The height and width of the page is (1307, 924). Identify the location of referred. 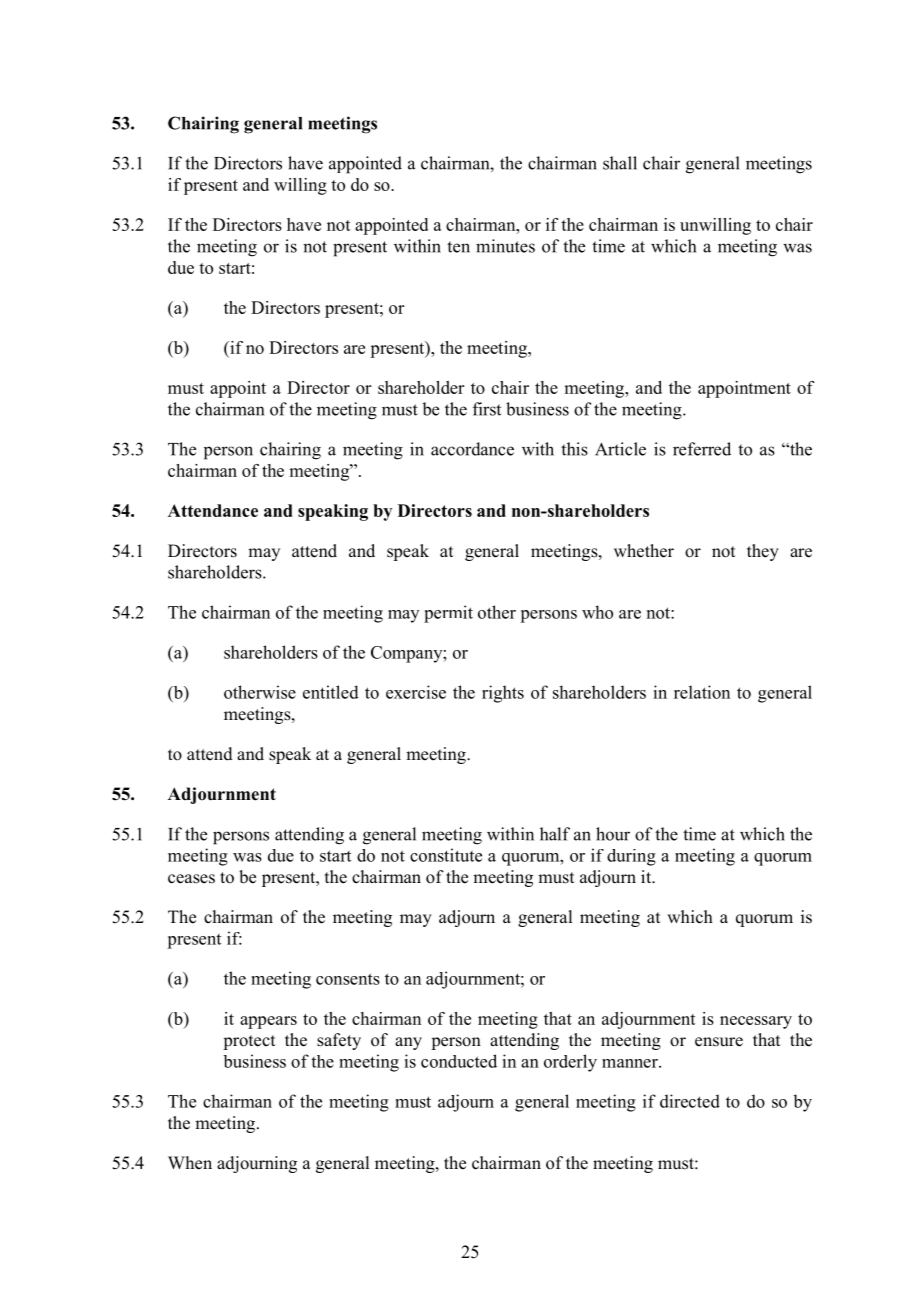
(702, 449).
